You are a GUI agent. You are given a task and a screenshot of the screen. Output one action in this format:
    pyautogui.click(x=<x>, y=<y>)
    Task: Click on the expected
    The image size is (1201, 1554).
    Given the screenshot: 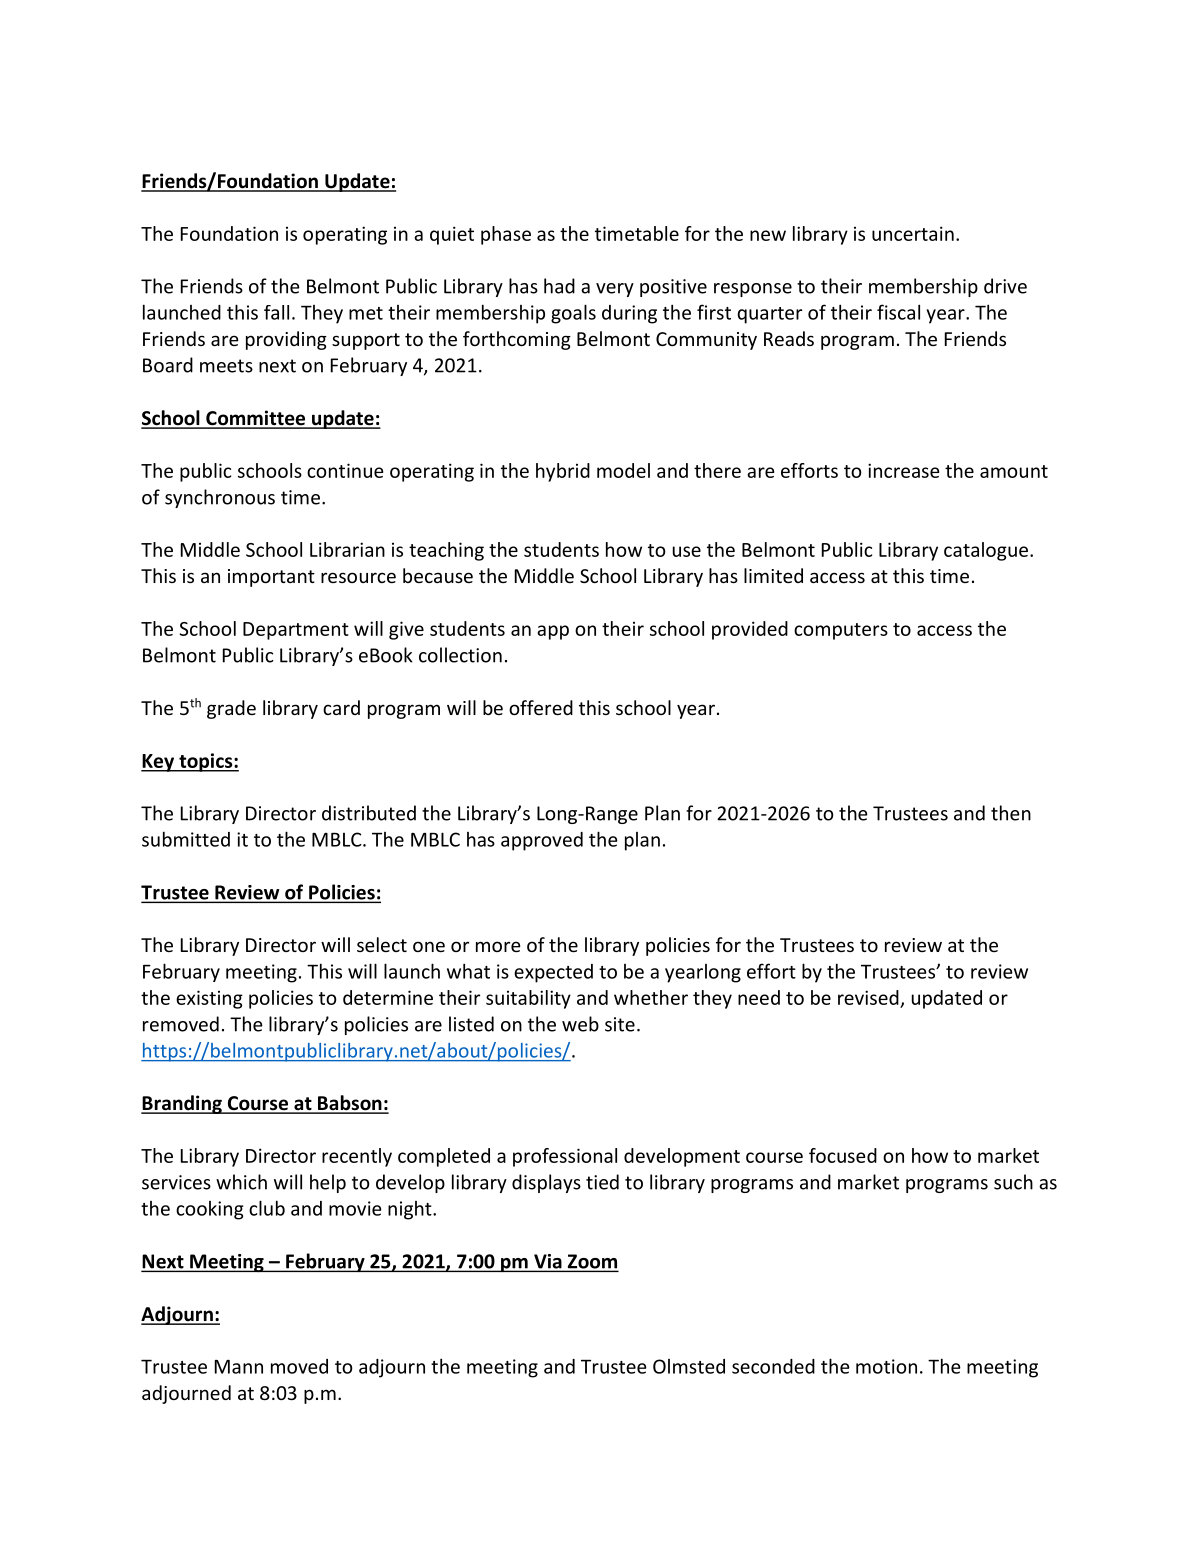 What is the action you would take?
    pyautogui.click(x=553, y=973)
